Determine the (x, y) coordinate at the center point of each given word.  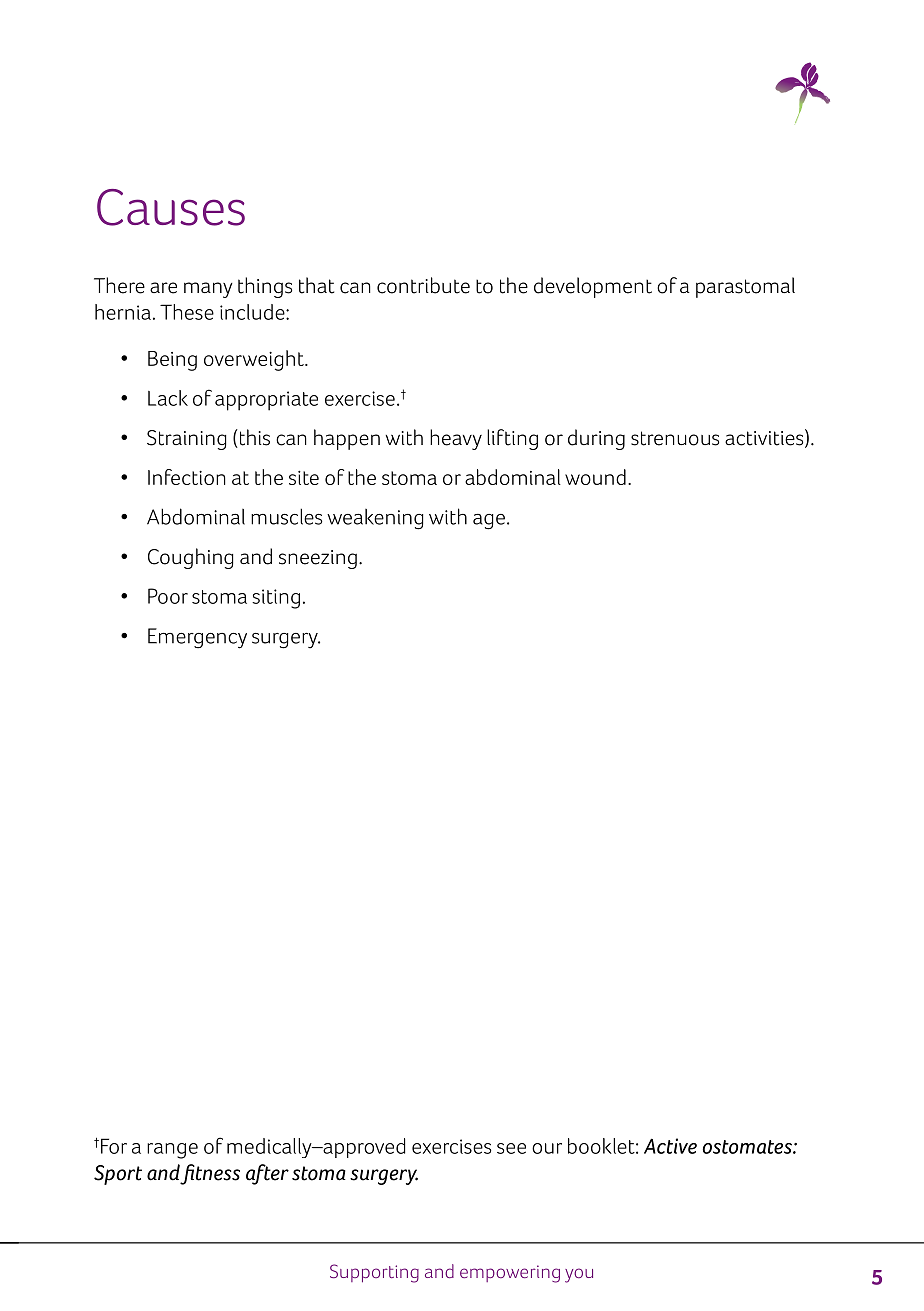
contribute (423, 285)
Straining (186, 440)
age (489, 522)
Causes (171, 207)
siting (276, 599)
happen (347, 439)
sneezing (318, 559)
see (511, 1148)
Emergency (197, 638)
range (172, 1151)
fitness (210, 1174)
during (596, 439)
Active (670, 1146)
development (593, 287)
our (547, 1148)
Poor (168, 596)
